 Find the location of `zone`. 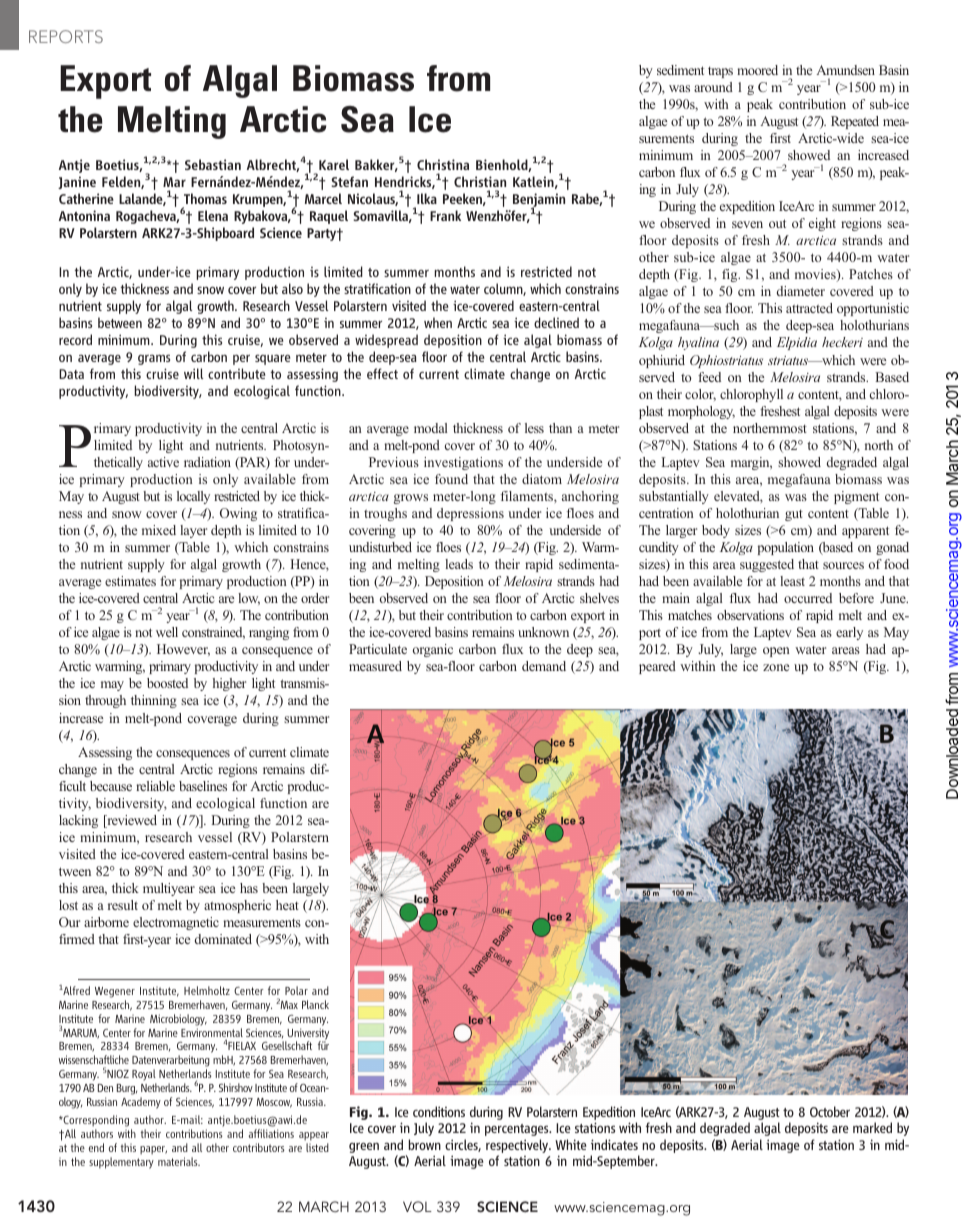

zone is located at coordinates (776, 667).
